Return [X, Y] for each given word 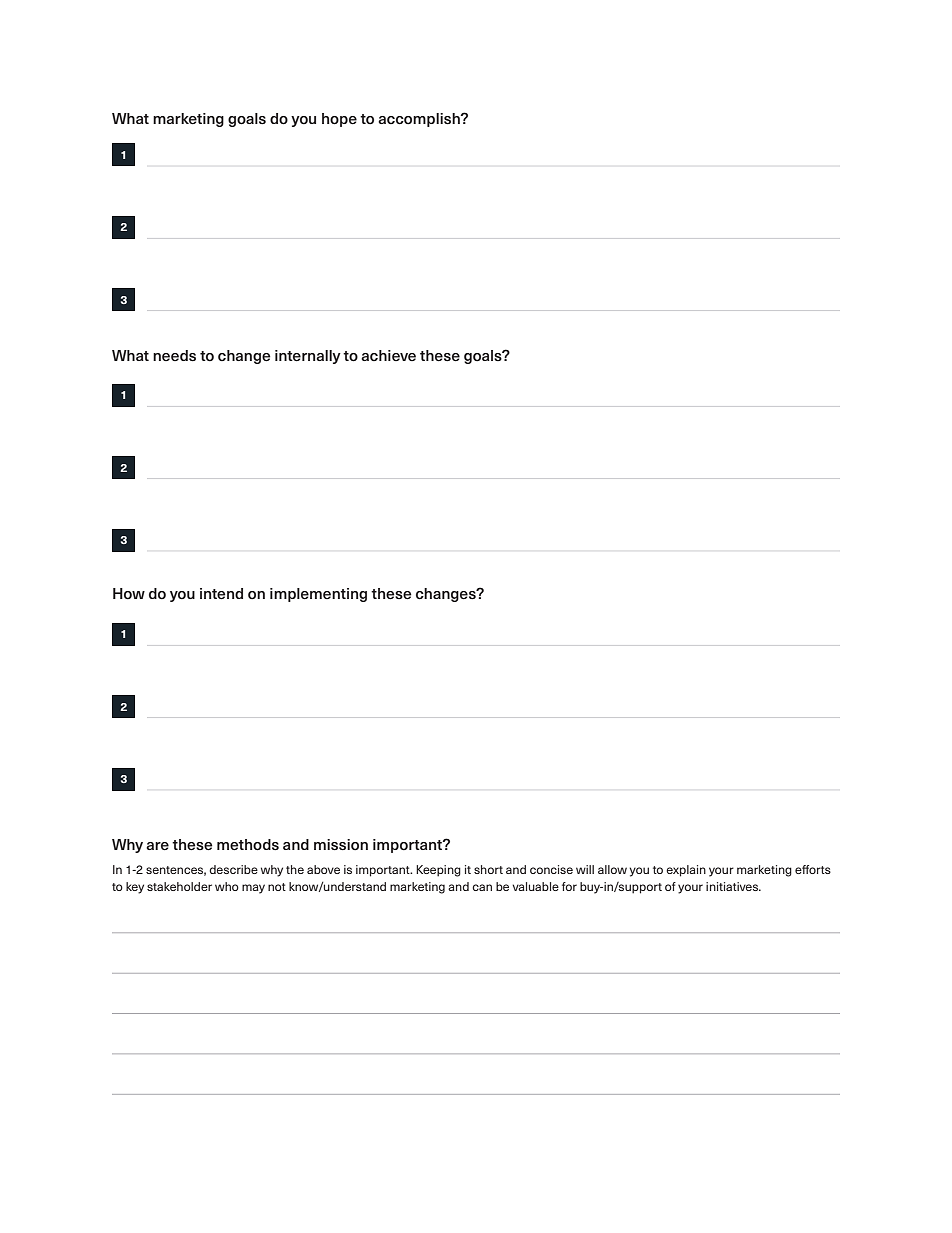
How [129, 594]
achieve [388, 355]
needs [174, 356]
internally [308, 357]
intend [221, 594]
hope [339, 120]
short [488, 869]
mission [341, 845]
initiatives [733, 886]
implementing [318, 595]
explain [686, 871]
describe [233, 869]
